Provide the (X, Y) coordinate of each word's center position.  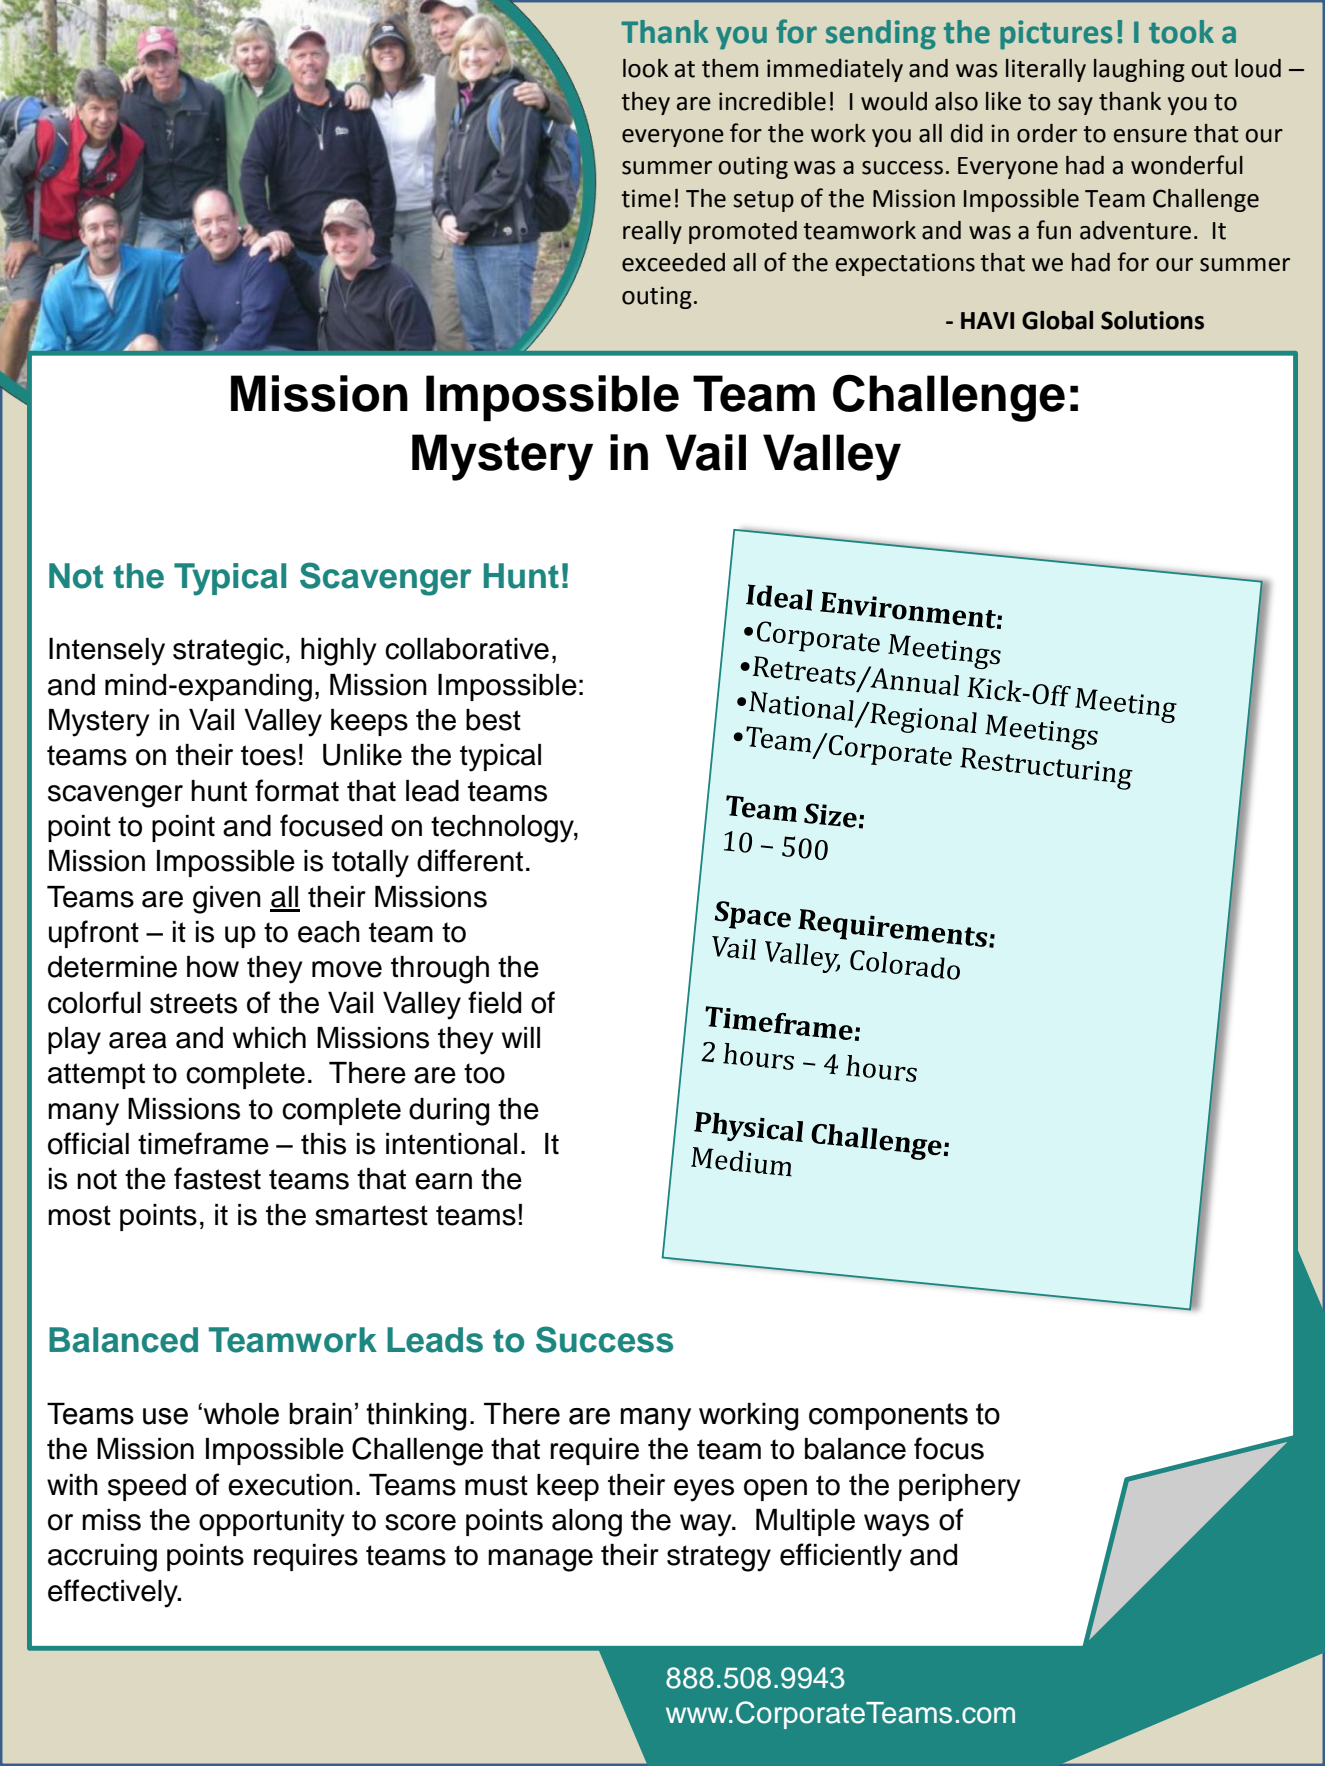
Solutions (1152, 320)
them (730, 68)
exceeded (673, 262)
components (888, 1416)
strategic (228, 651)
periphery (960, 1488)
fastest (217, 1178)
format (297, 790)
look (645, 68)
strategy (719, 1558)
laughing (1139, 70)
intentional (451, 1144)
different (470, 860)
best (493, 720)
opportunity (272, 1523)
